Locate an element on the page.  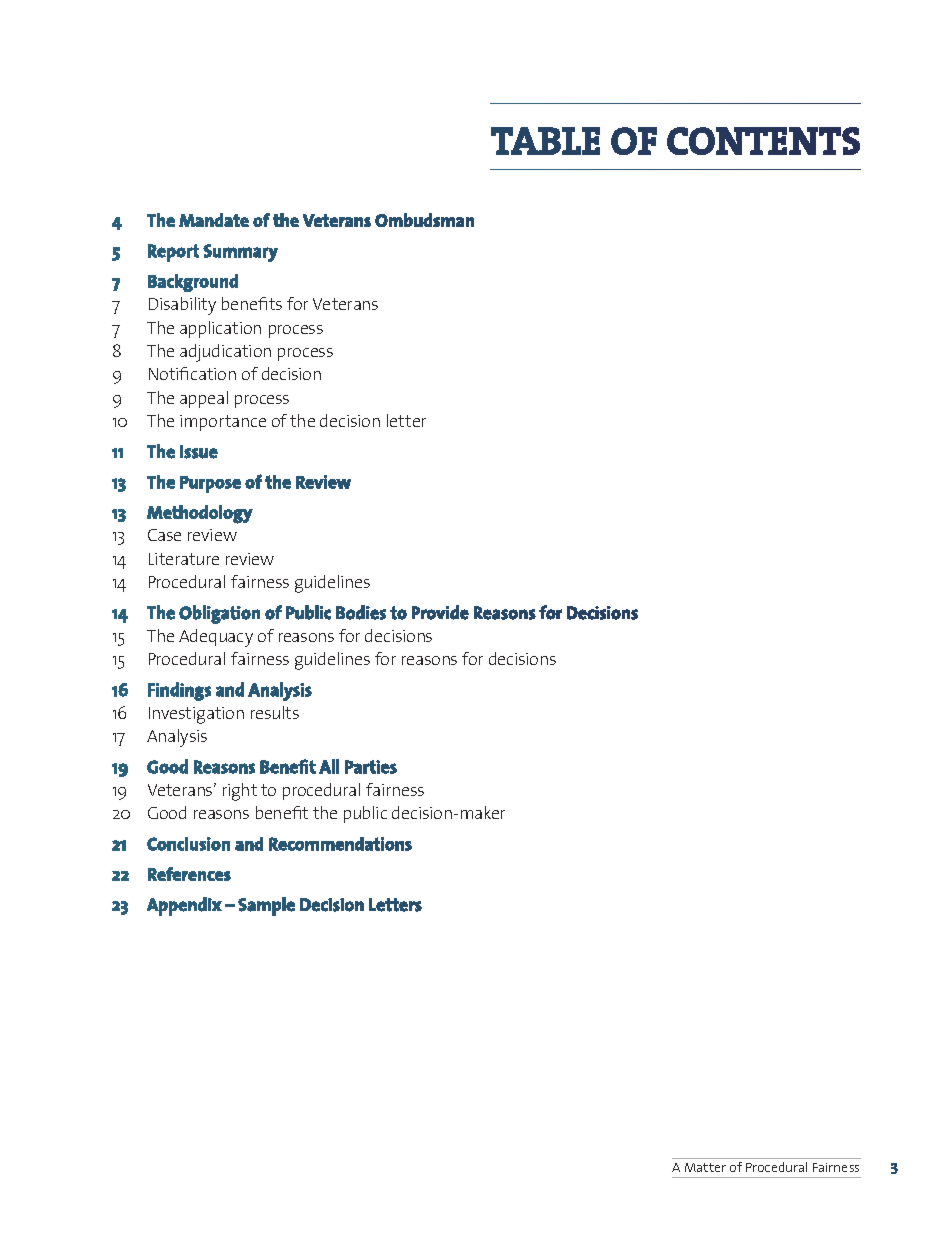
Mandate is located at coordinates (214, 220).
